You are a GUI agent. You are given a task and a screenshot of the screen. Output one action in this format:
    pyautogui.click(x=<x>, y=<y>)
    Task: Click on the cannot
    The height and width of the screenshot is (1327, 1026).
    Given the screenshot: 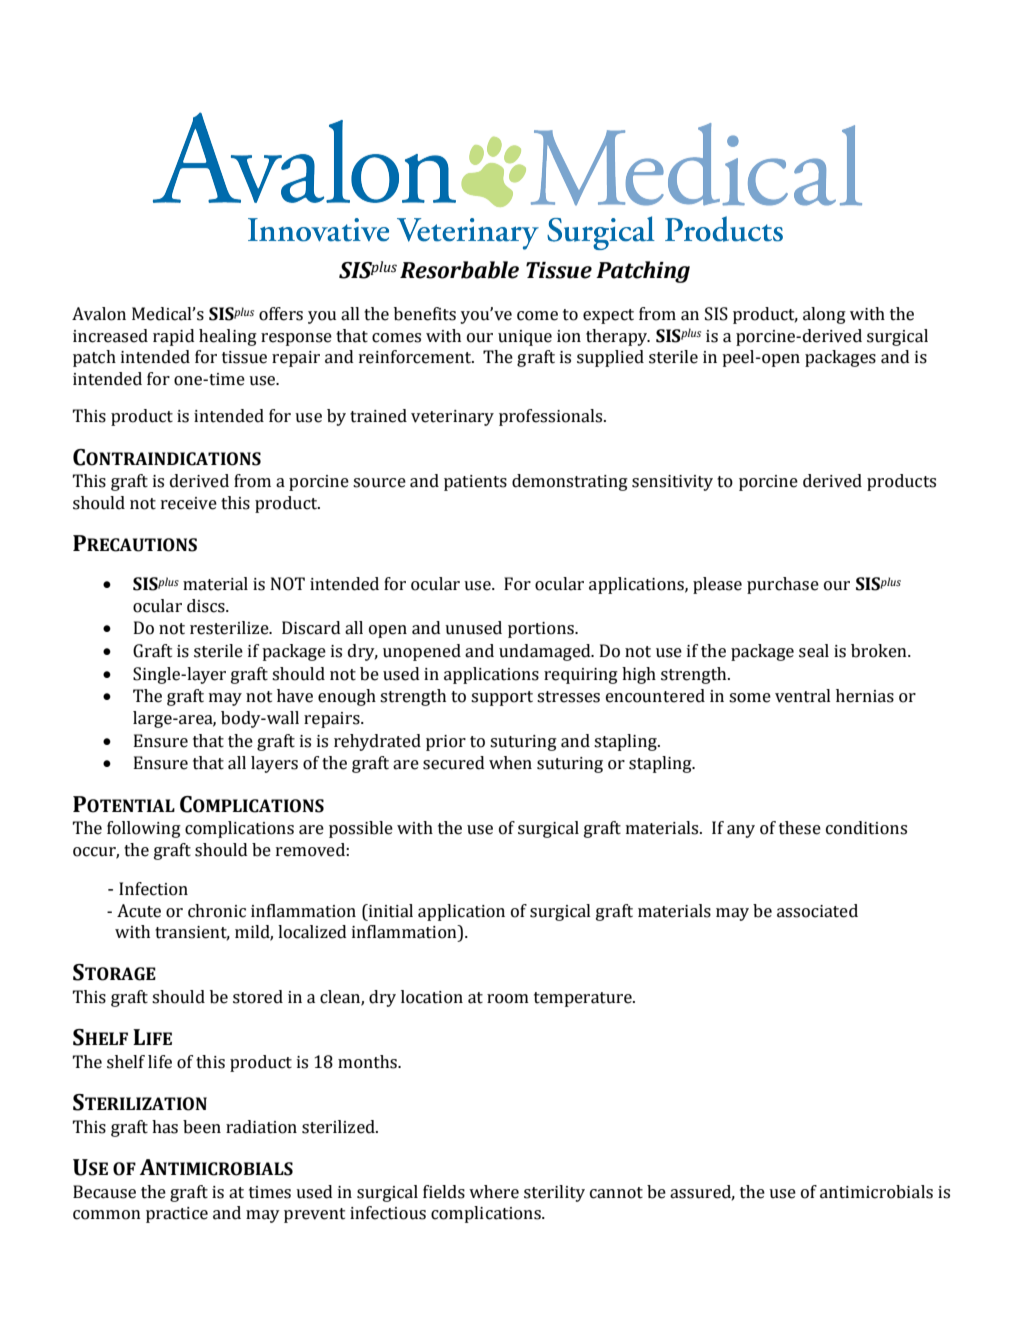 What is the action you would take?
    pyautogui.click(x=616, y=1193)
